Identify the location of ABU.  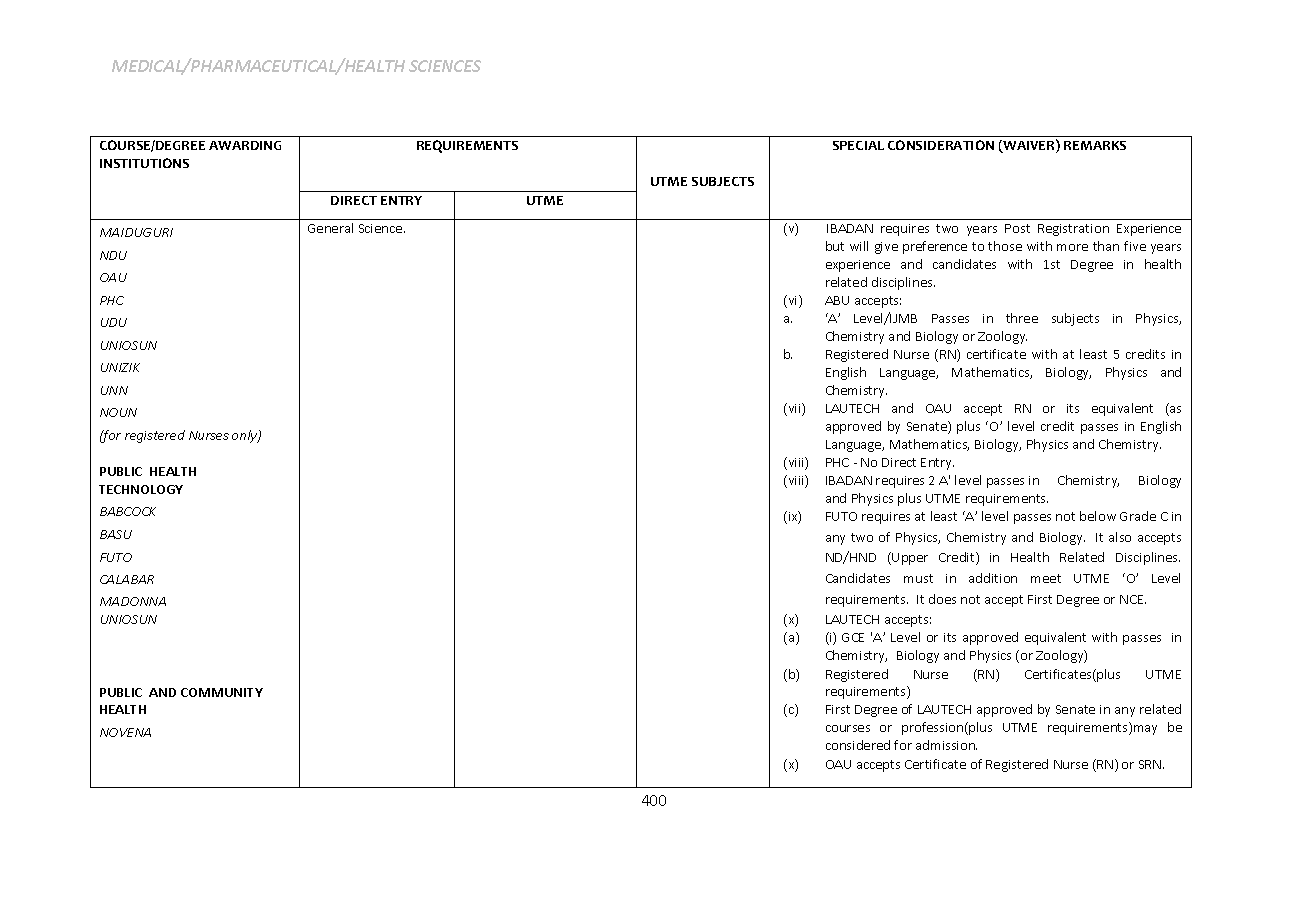
(837, 300).
